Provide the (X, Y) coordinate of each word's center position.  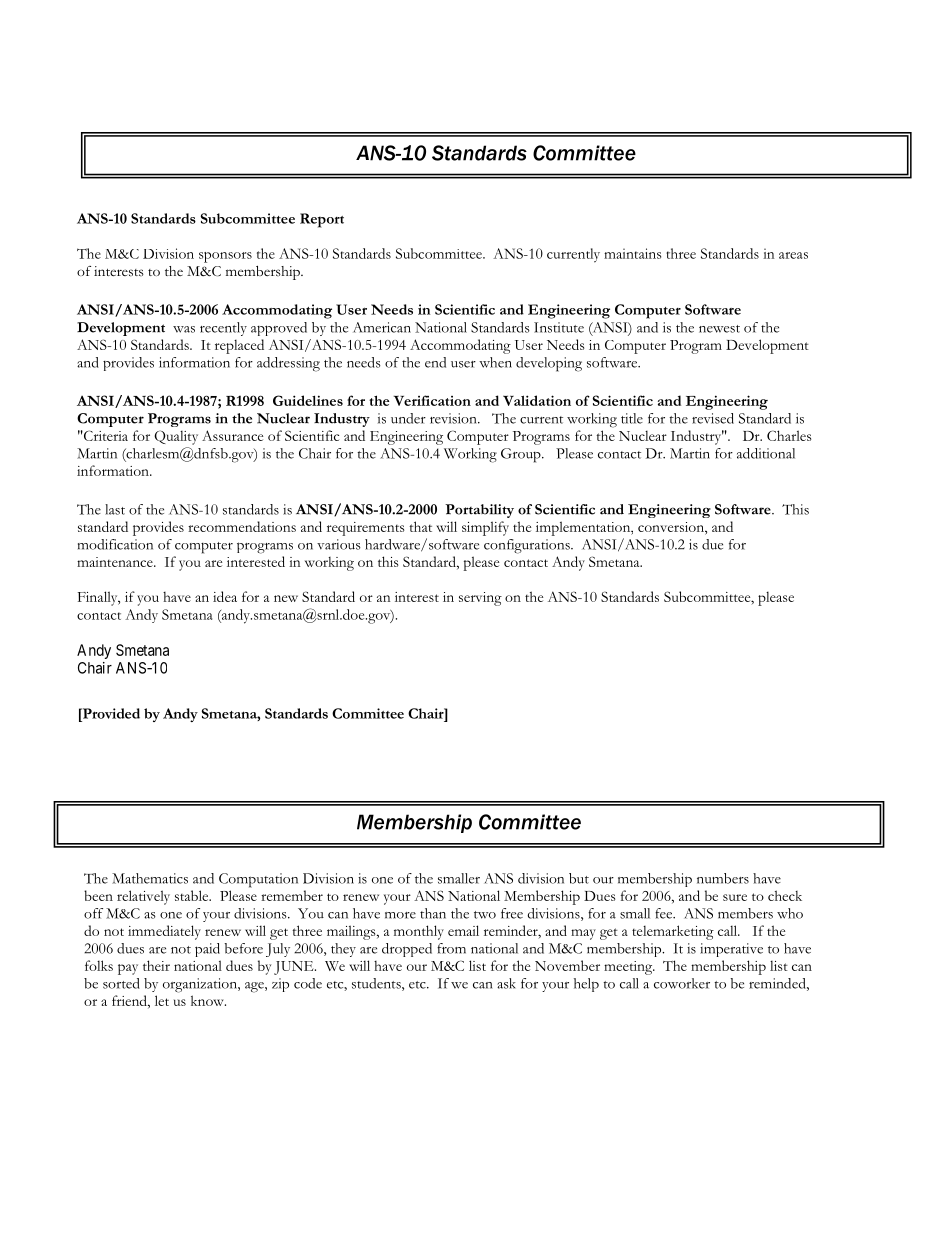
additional (766, 453)
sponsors (225, 257)
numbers (723, 878)
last (115, 509)
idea (225, 596)
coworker (682, 983)
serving (480, 599)
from (451, 948)
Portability (479, 511)
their (156, 965)
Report (322, 220)
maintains (632, 253)
